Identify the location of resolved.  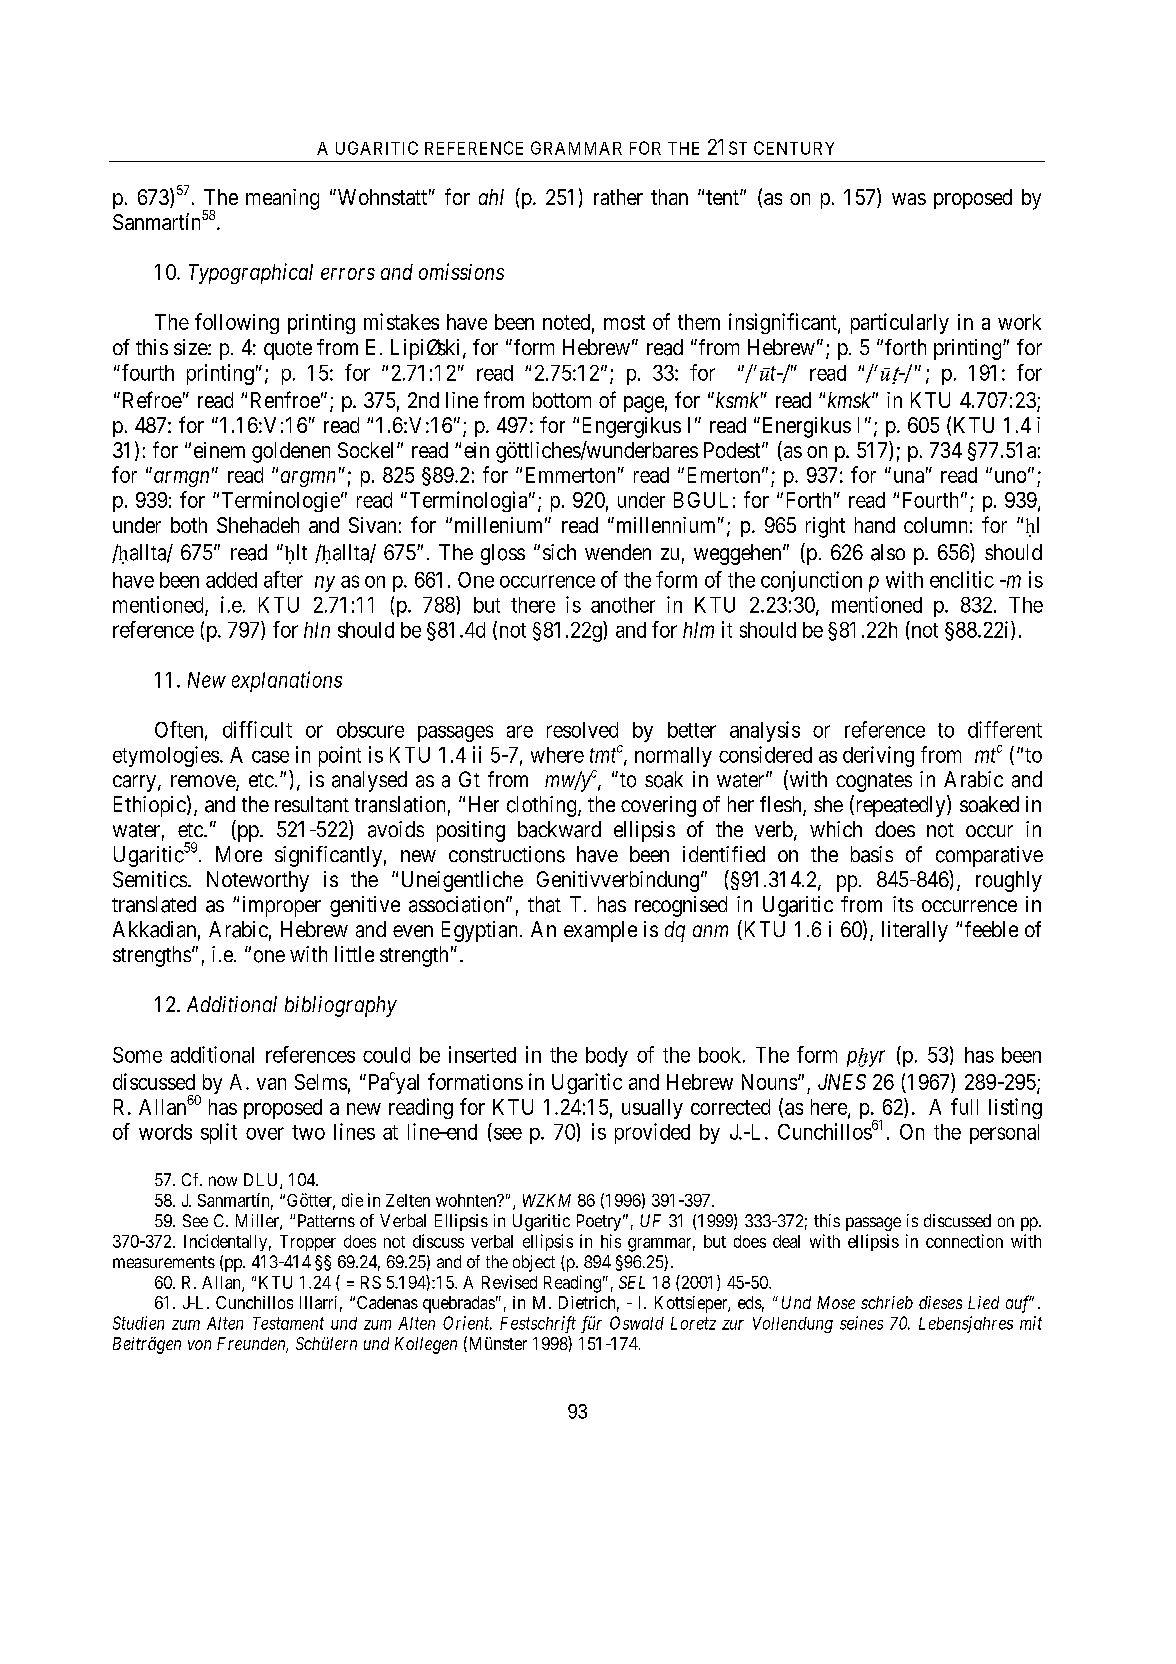
(582, 730).
